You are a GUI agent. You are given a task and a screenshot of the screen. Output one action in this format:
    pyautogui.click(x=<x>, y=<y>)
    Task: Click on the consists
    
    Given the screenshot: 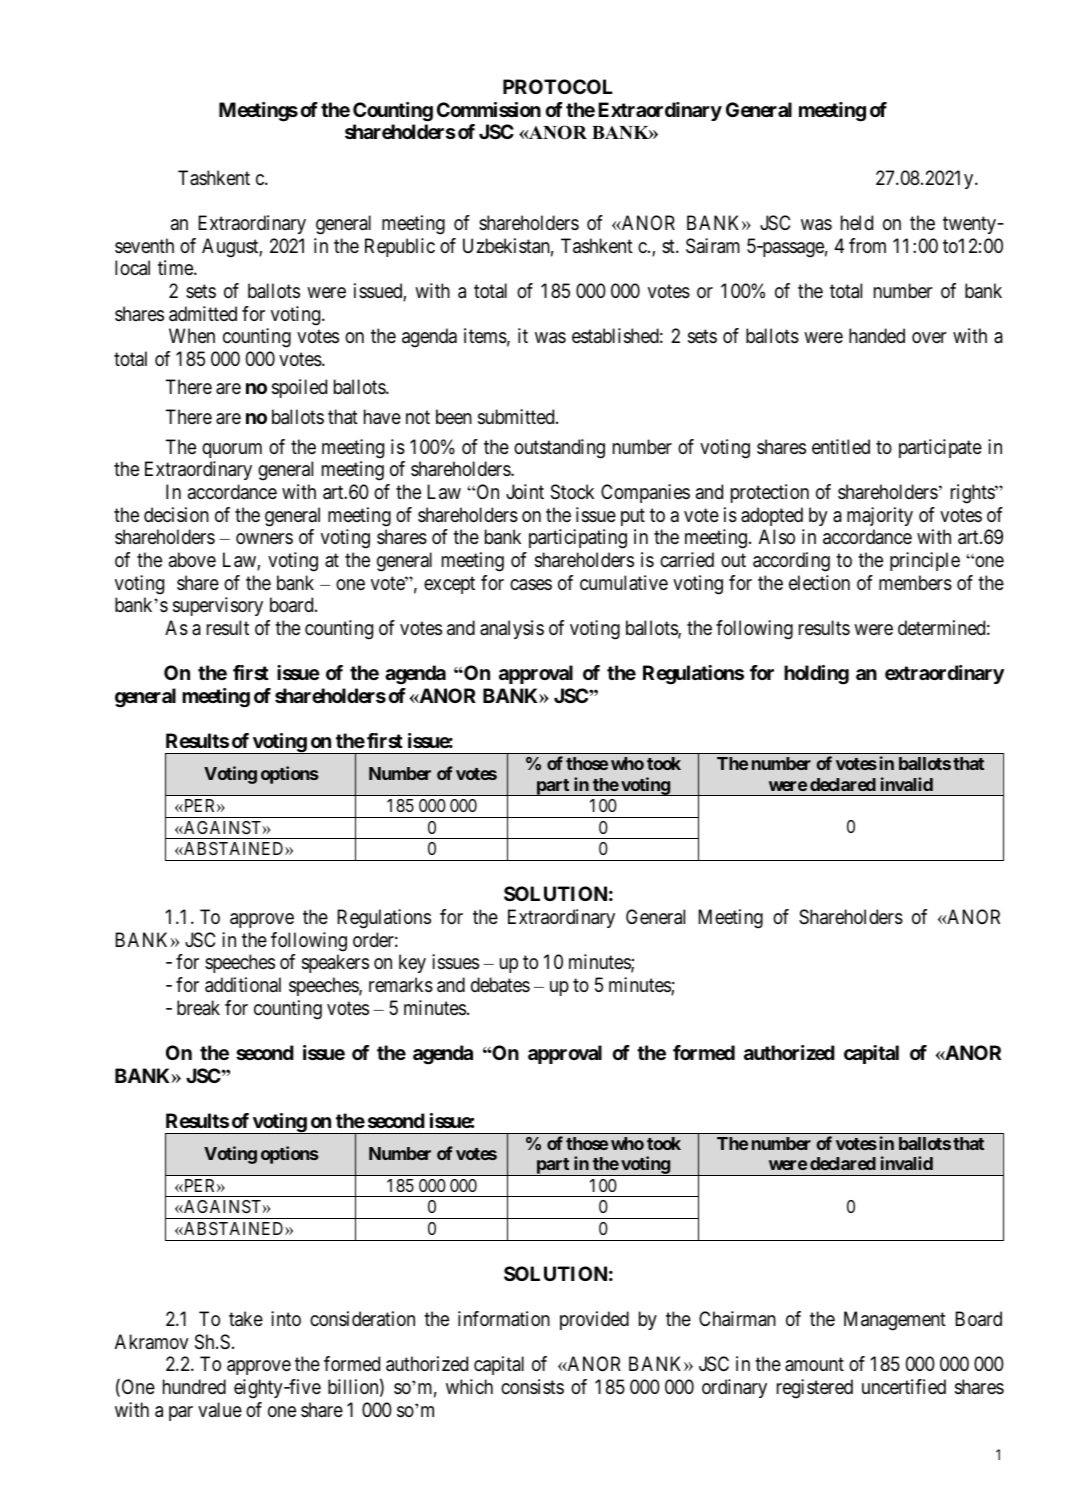 What is the action you would take?
    pyautogui.click(x=532, y=1386)
